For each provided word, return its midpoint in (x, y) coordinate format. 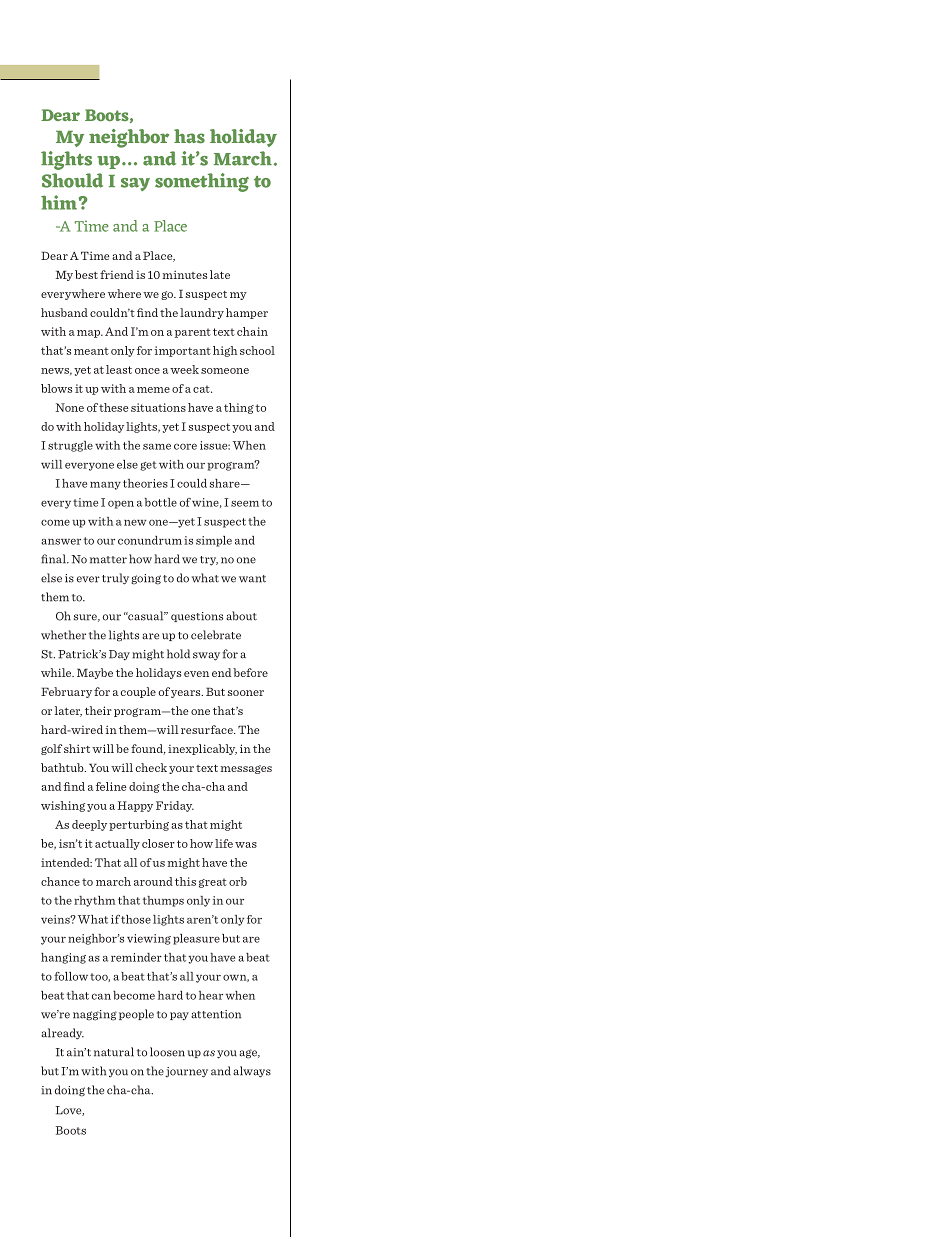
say (135, 184)
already (62, 1034)
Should (72, 180)
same (157, 446)
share (226, 483)
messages (246, 769)
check (151, 767)
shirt (77, 748)
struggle (70, 446)
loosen (167, 1052)
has (189, 136)
